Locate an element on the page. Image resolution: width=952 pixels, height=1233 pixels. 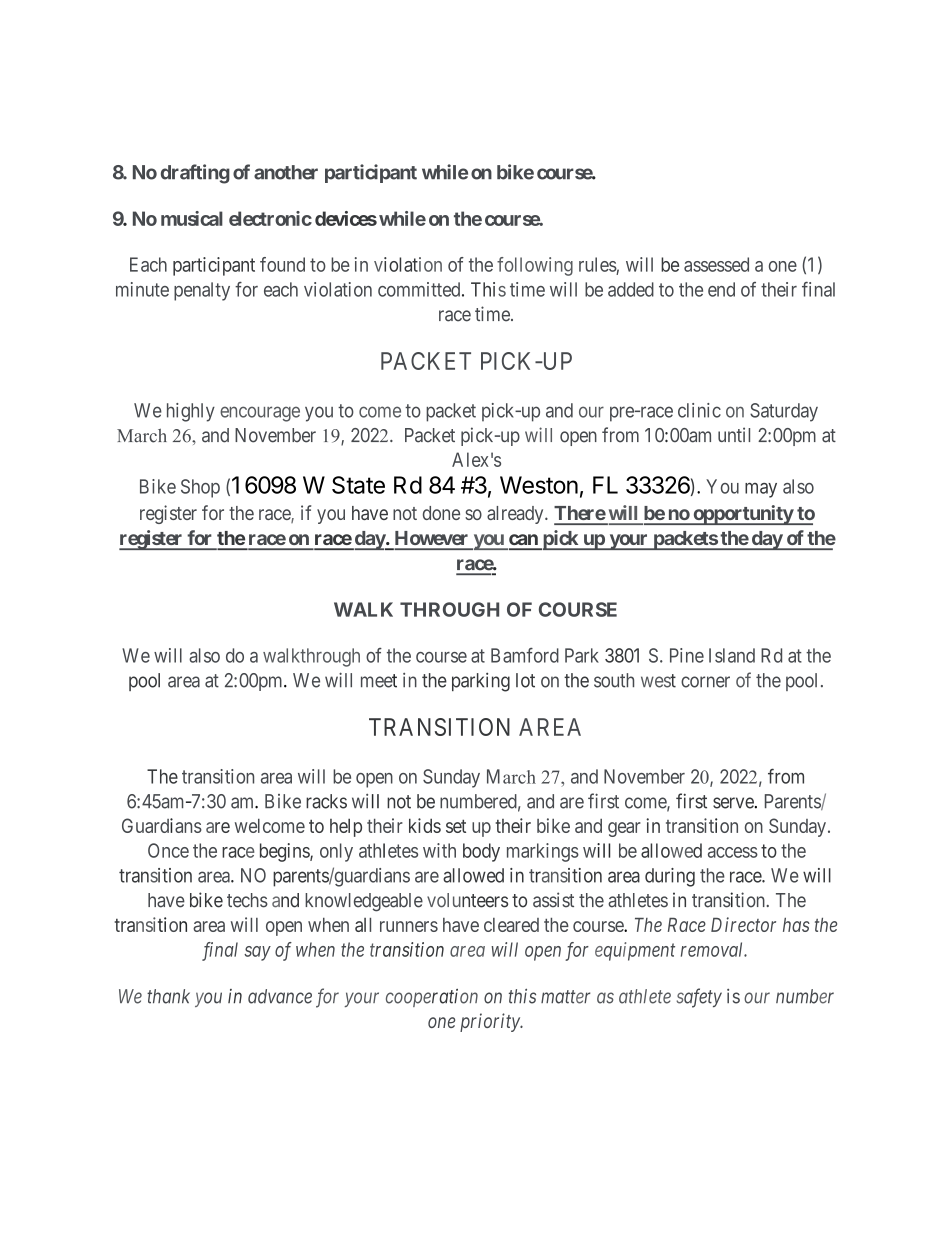
racks is located at coordinates (326, 801).
